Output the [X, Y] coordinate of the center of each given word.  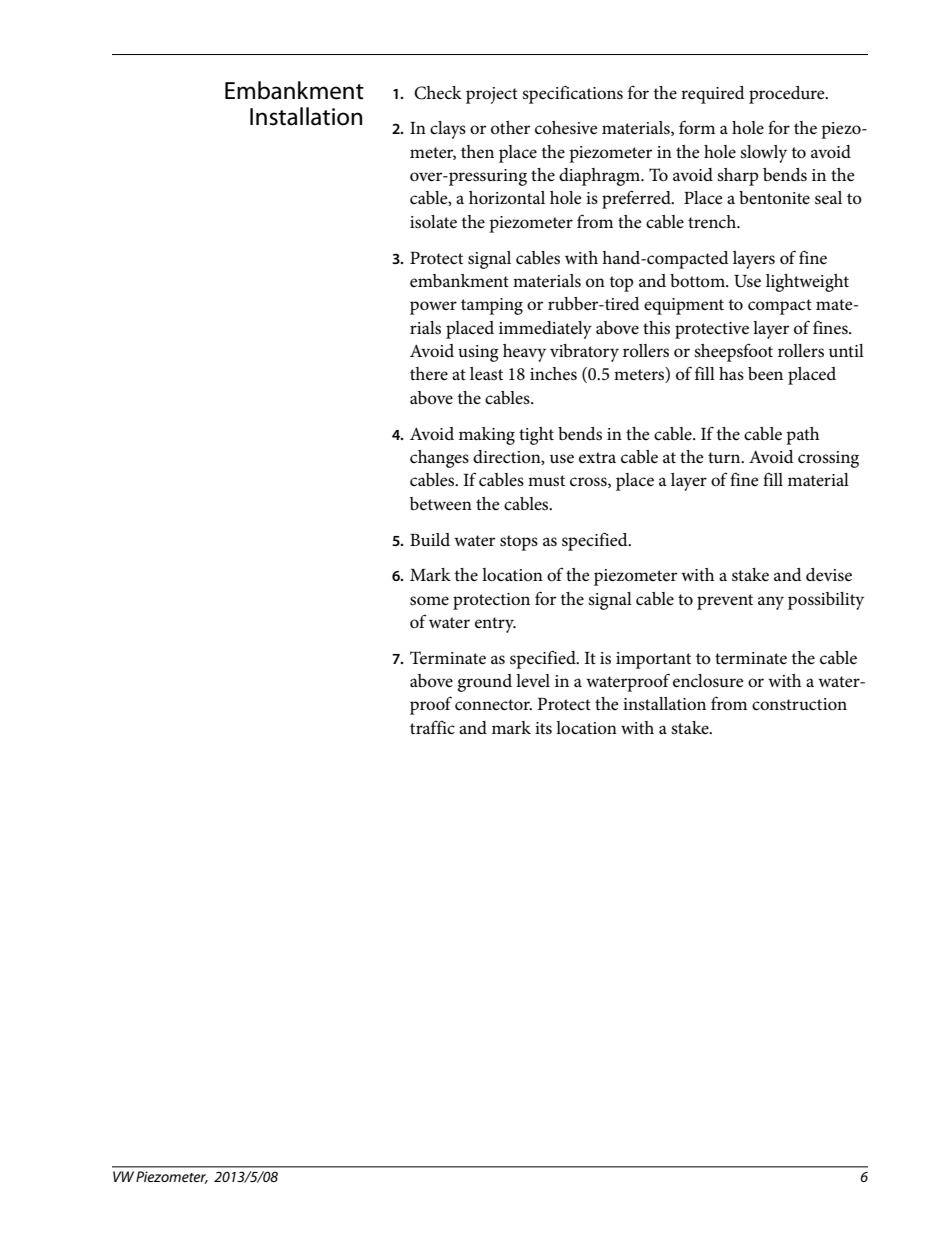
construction [799, 704]
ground [484, 683]
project [492, 95]
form [697, 127]
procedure [788, 95]
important [653, 660]
